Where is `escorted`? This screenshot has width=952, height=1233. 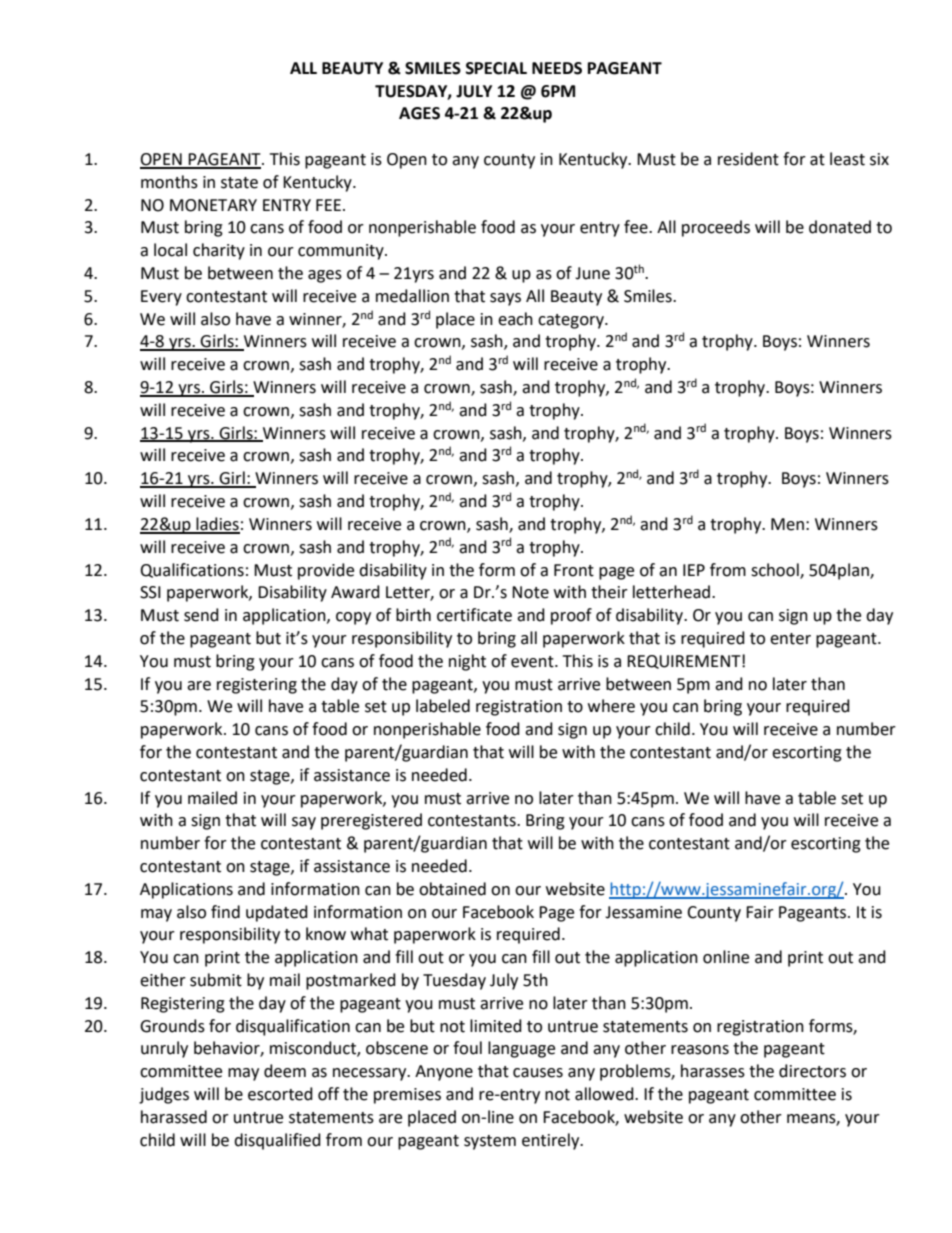 escorted is located at coordinates (280, 1094).
